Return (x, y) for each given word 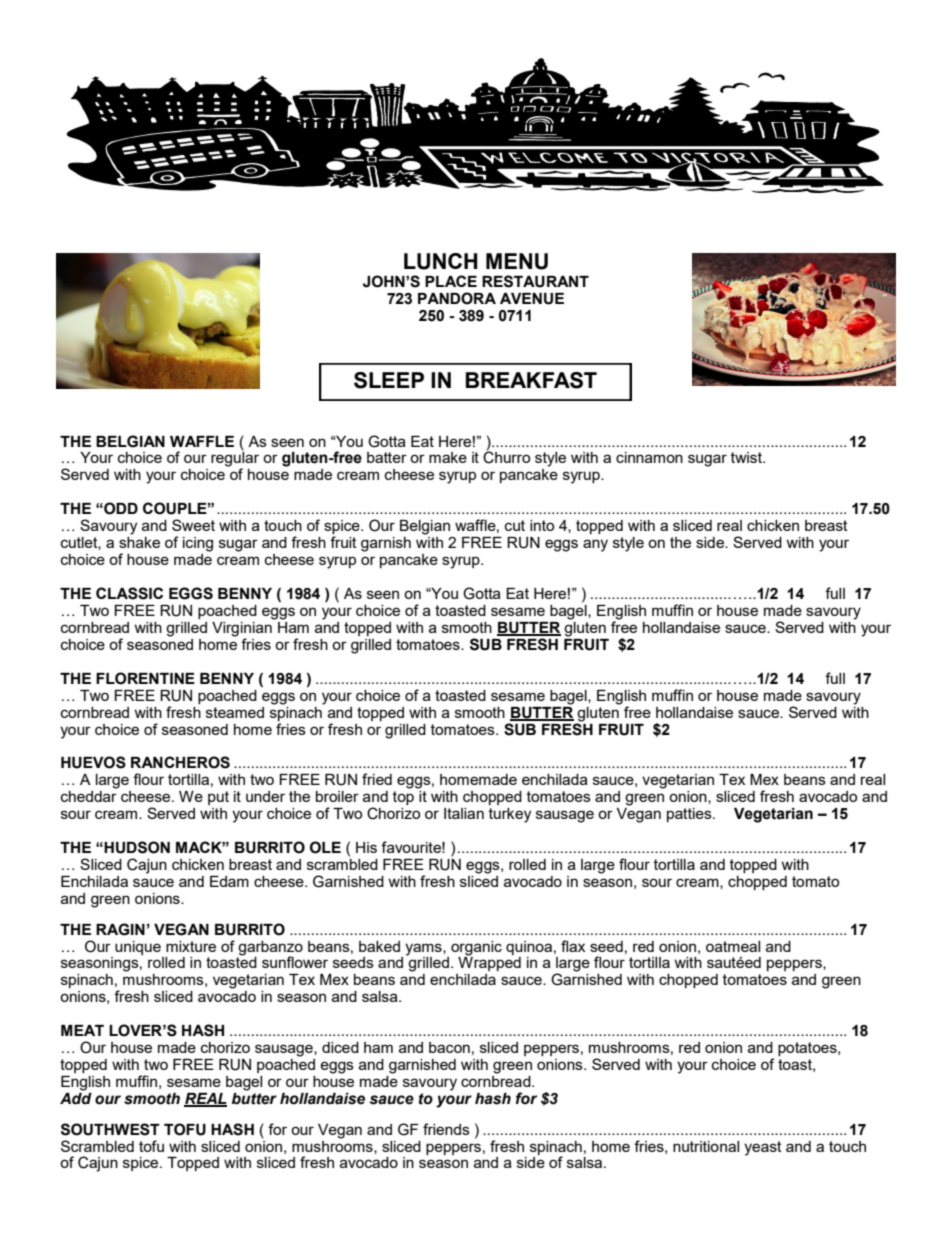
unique (138, 948)
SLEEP (389, 380)
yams (424, 949)
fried (377, 779)
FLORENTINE (145, 678)
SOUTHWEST (110, 1129)
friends (446, 1129)
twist (747, 457)
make (448, 457)
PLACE (451, 281)
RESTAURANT (535, 281)
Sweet (193, 525)
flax (573, 946)
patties (690, 815)
